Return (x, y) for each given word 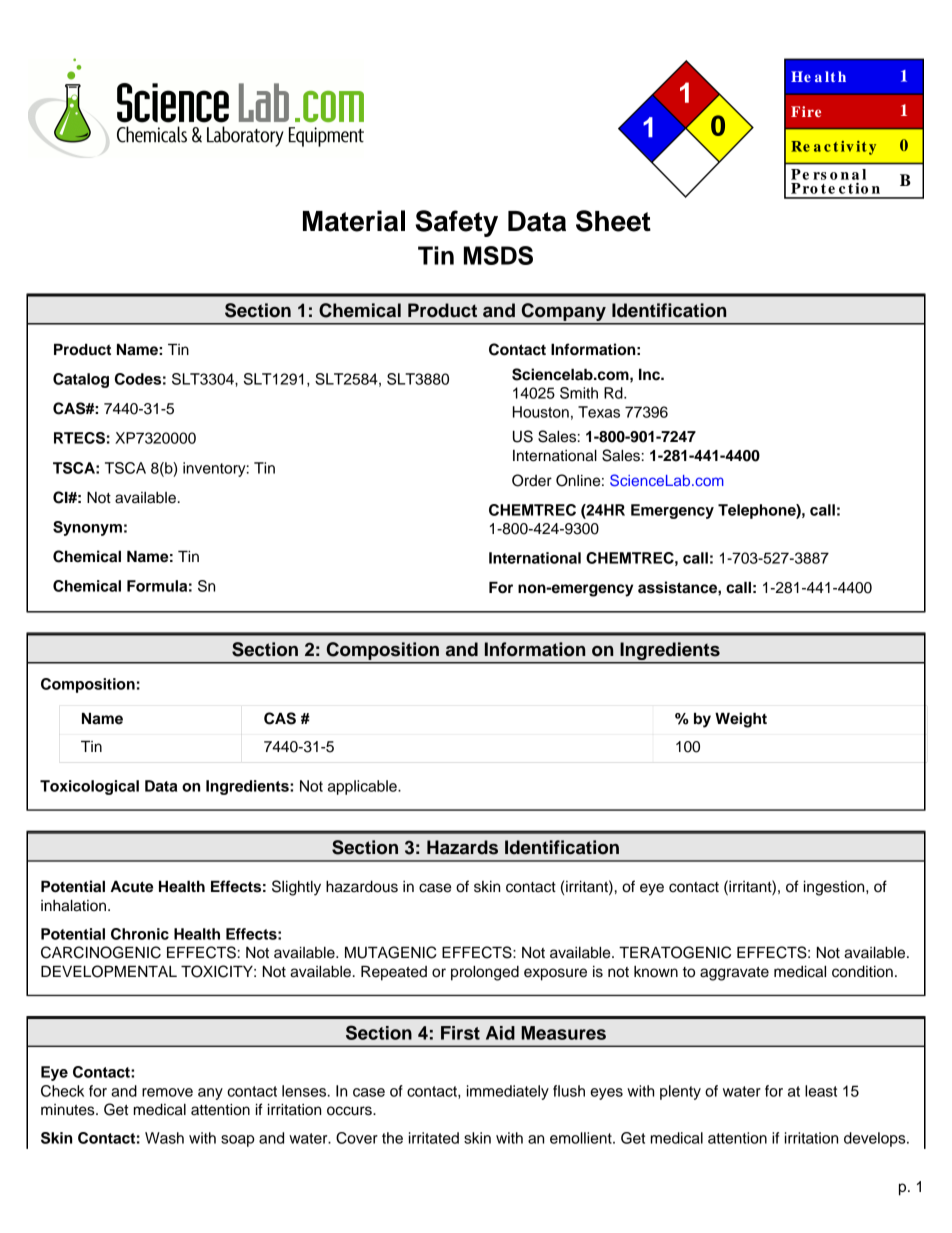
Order (532, 480)
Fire (806, 111)
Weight (741, 720)
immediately (508, 1092)
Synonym (87, 528)
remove (167, 1092)
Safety (456, 223)
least (821, 1091)
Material (354, 221)
